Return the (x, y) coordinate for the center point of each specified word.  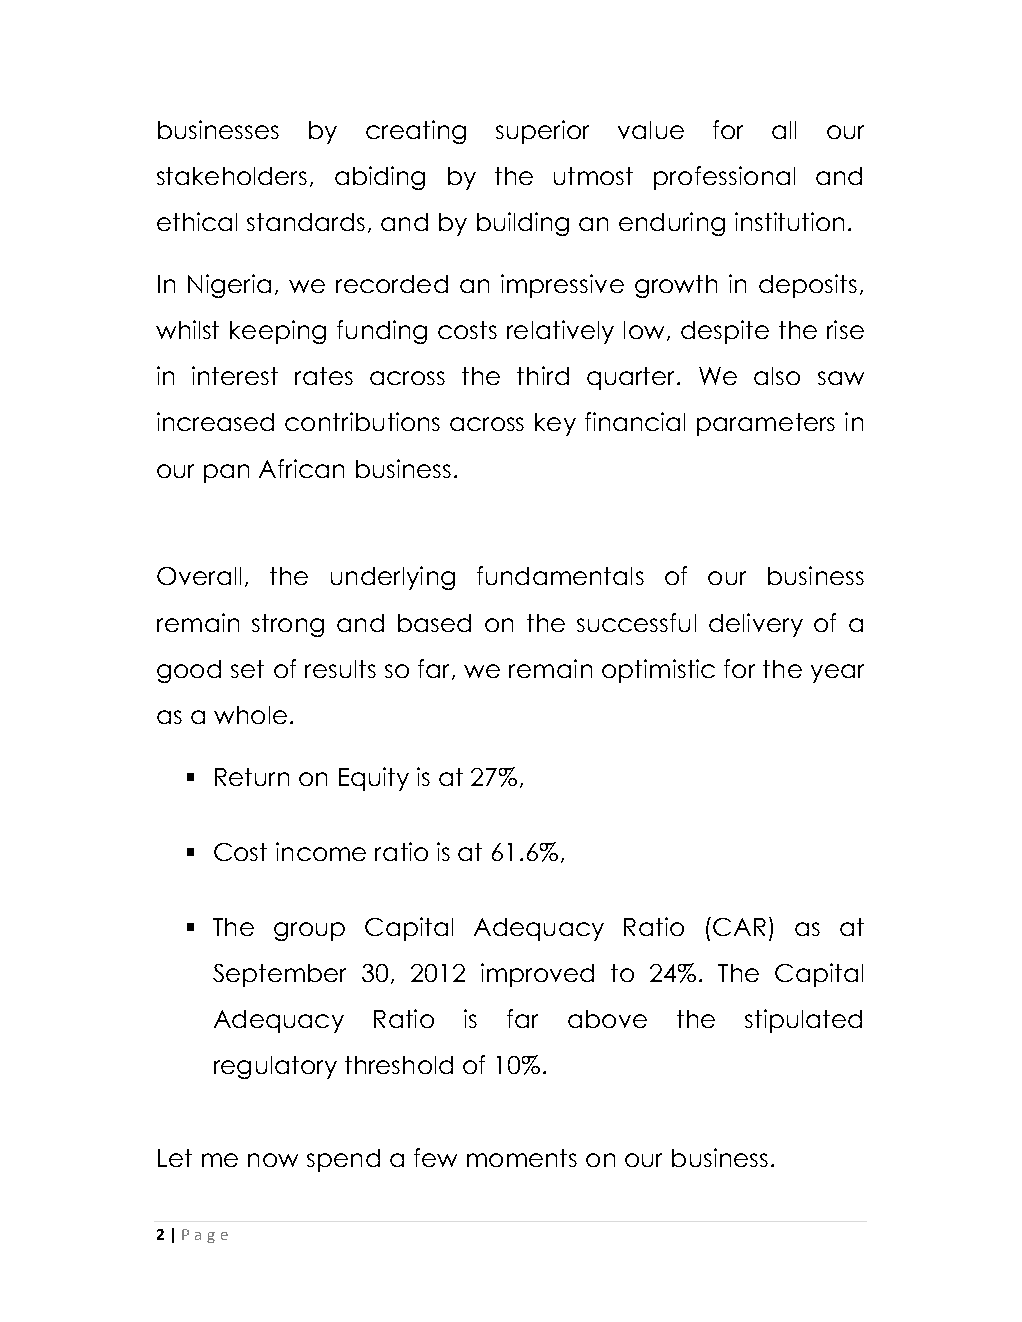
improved (537, 975)
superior (542, 132)
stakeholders (232, 176)
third (543, 375)
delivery (756, 625)
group (309, 931)
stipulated (803, 1021)
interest (235, 375)
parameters (766, 424)
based (434, 623)
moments (522, 1158)
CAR (739, 927)
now (273, 1160)
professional (724, 178)
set (247, 669)
